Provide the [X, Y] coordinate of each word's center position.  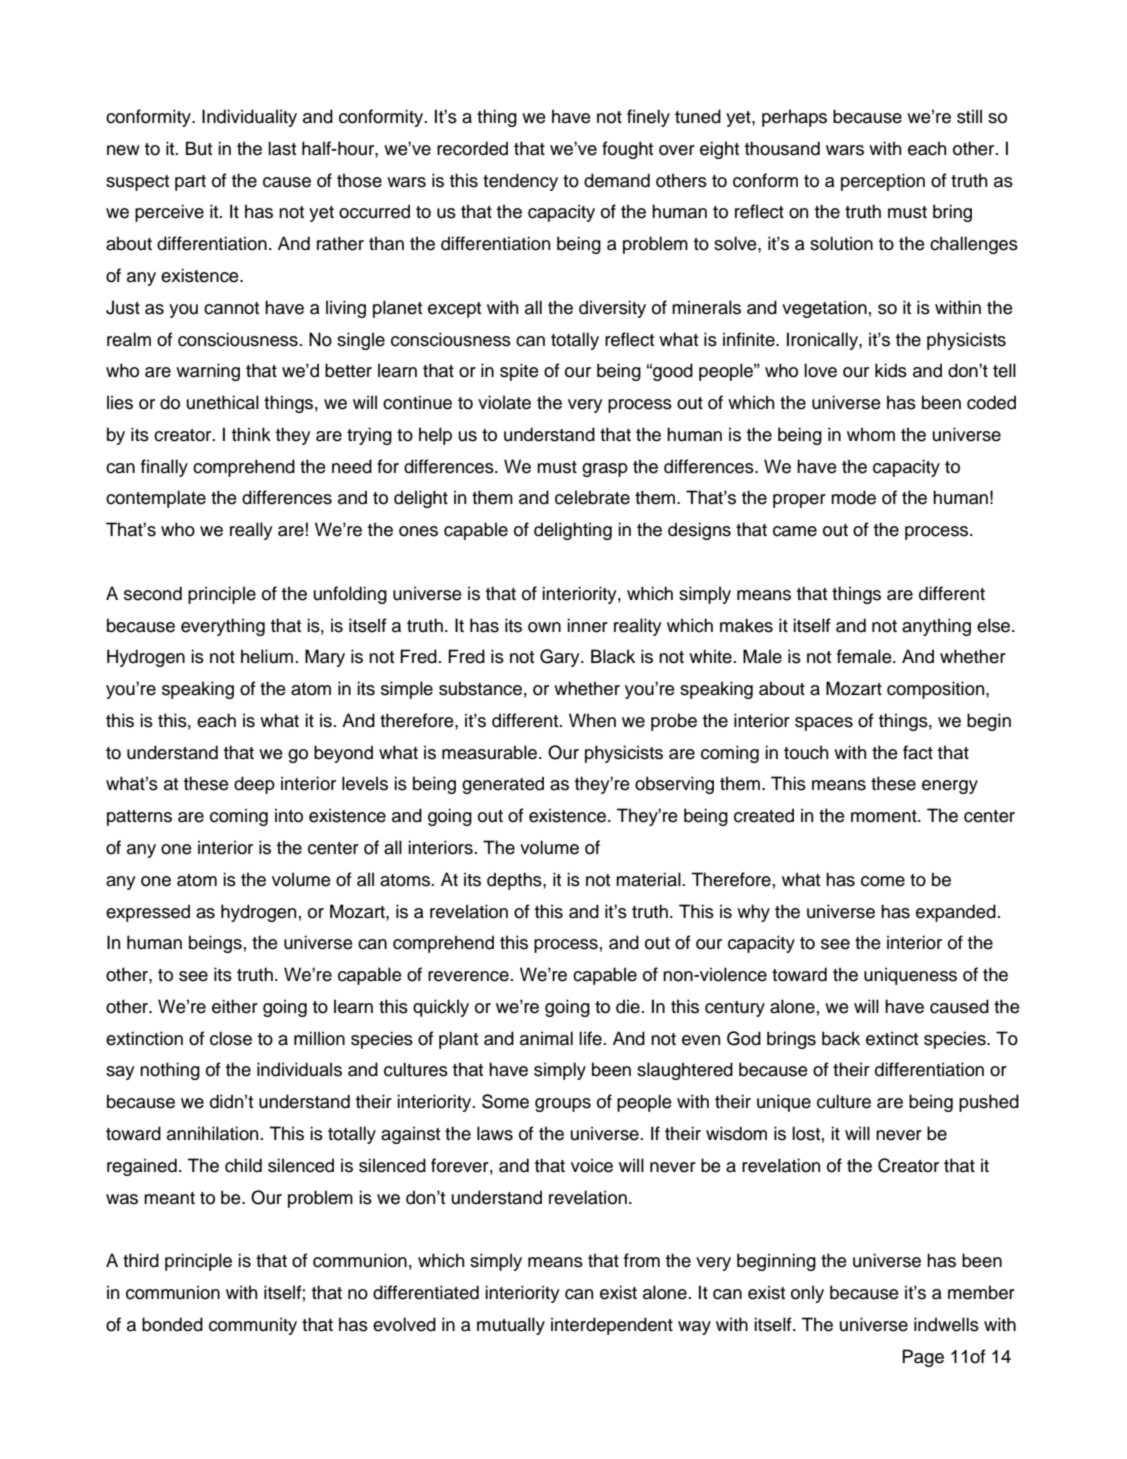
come [883, 881]
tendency [520, 182]
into [289, 815]
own [544, 627]
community [253, 1326]
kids [891, 370]
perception [883, 182]
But [199, 148]
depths [515, 881]
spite [519, 372]
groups [563, 1105]
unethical [222, 402]
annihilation [212, 1133]
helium [267, 656]
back [841, 1038]
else [995, 625]
